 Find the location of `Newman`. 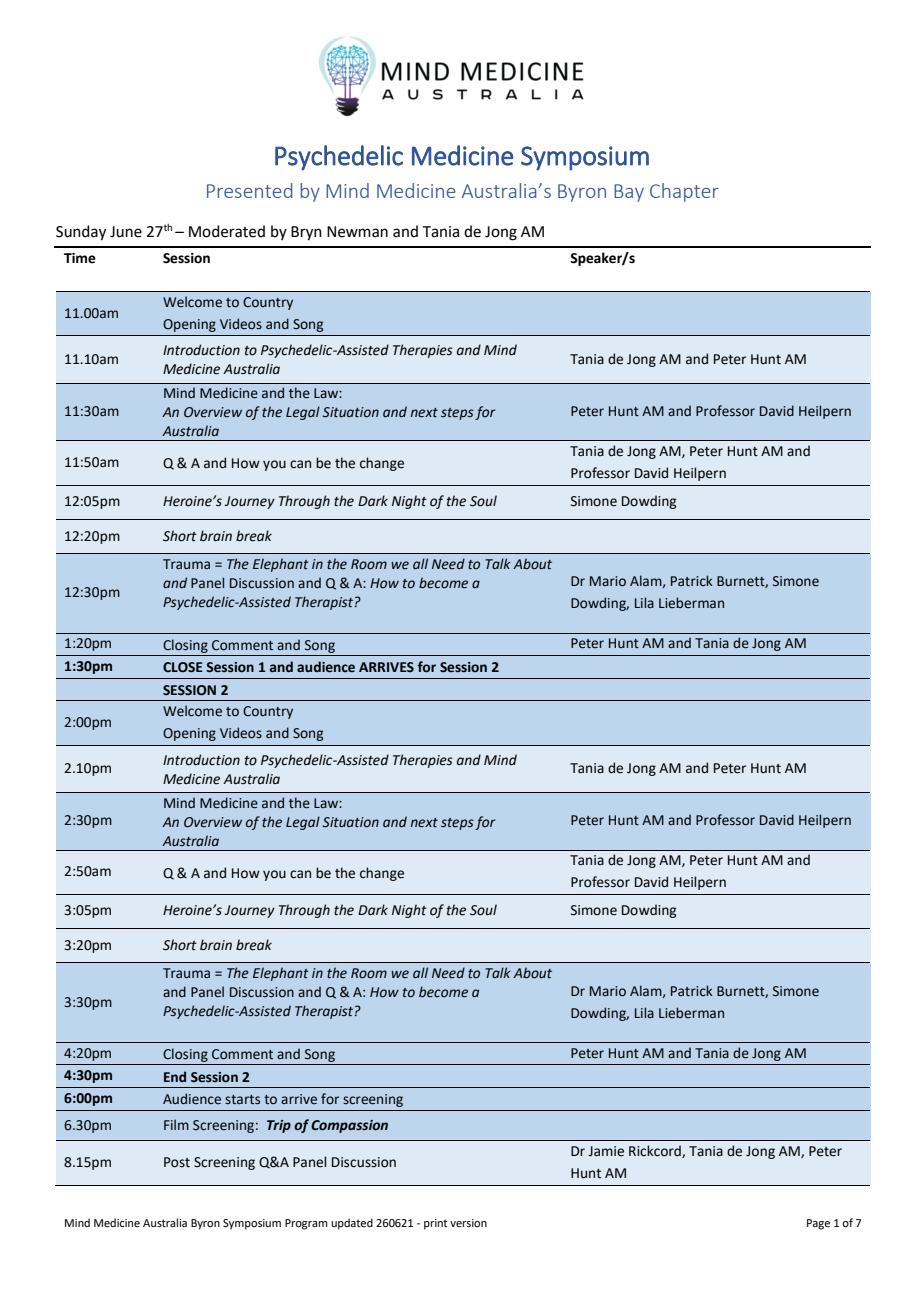

Newman is located at coordinates (357, 232).
